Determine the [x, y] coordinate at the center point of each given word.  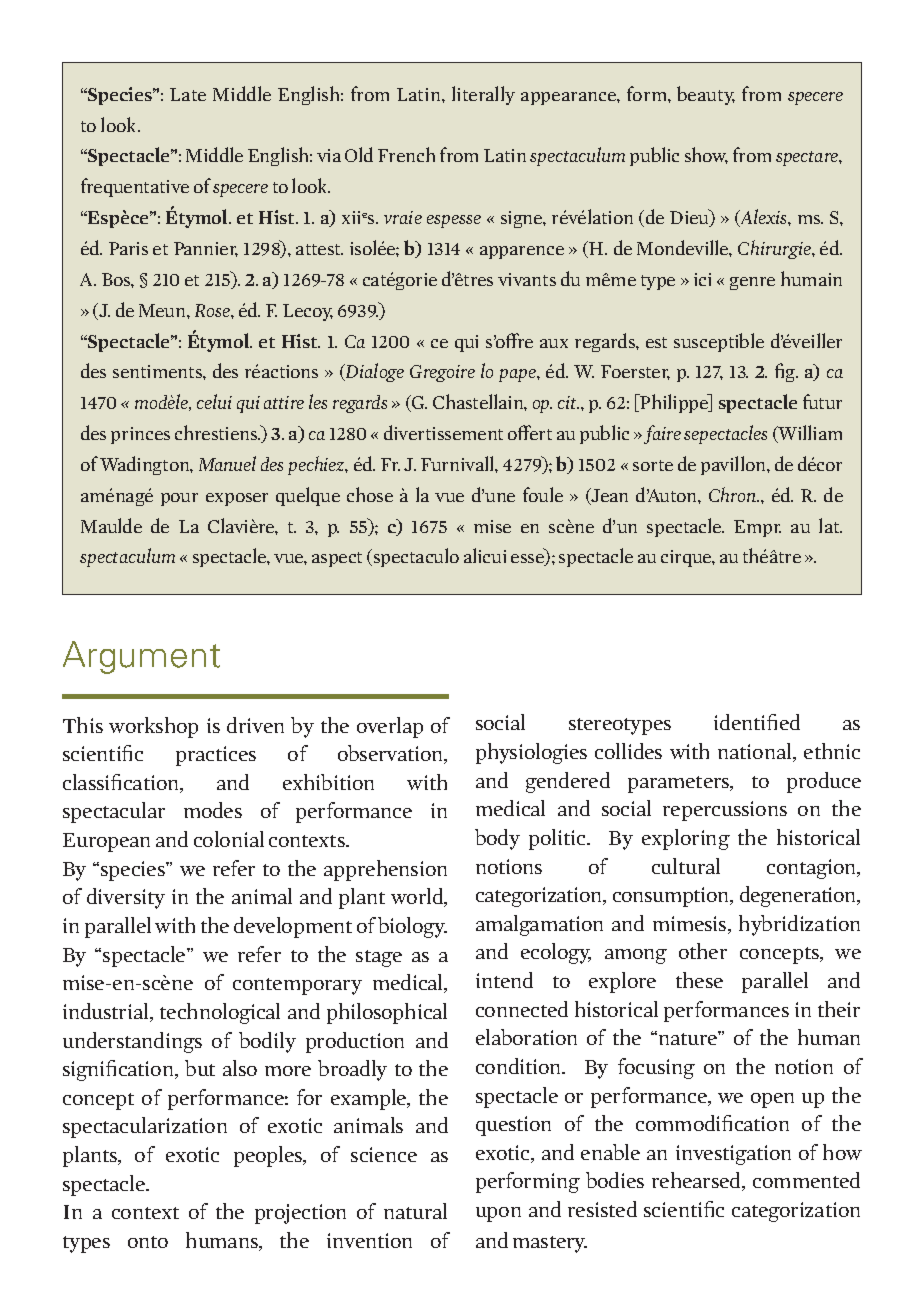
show [706, 155]
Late [188, 94]
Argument [141, 657]
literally [483, 95]
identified [757, 722]
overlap [390, 727]
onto [148, 1242]
